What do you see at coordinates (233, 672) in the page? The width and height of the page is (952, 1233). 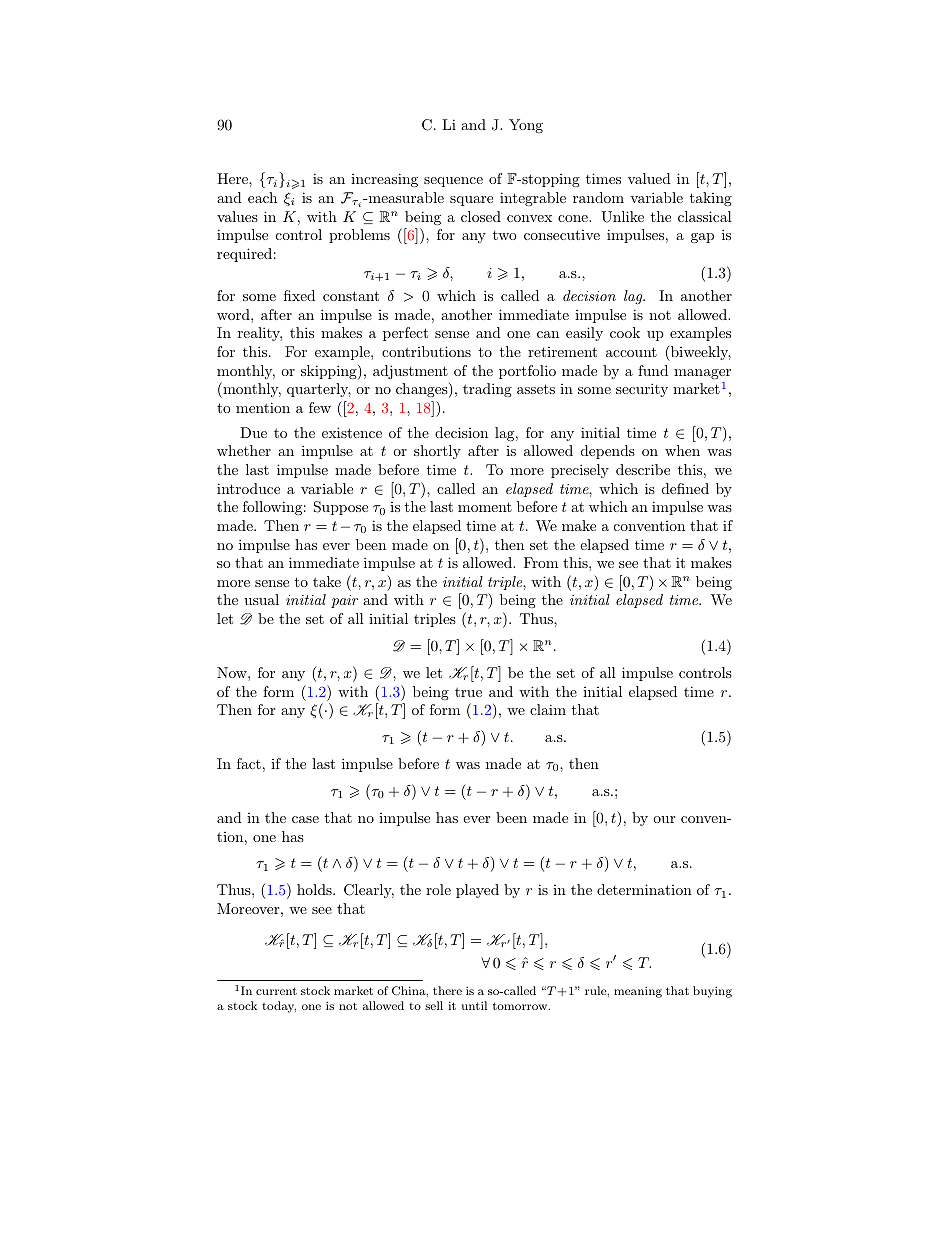 I see `Now` at bounding box center [233, 672].
